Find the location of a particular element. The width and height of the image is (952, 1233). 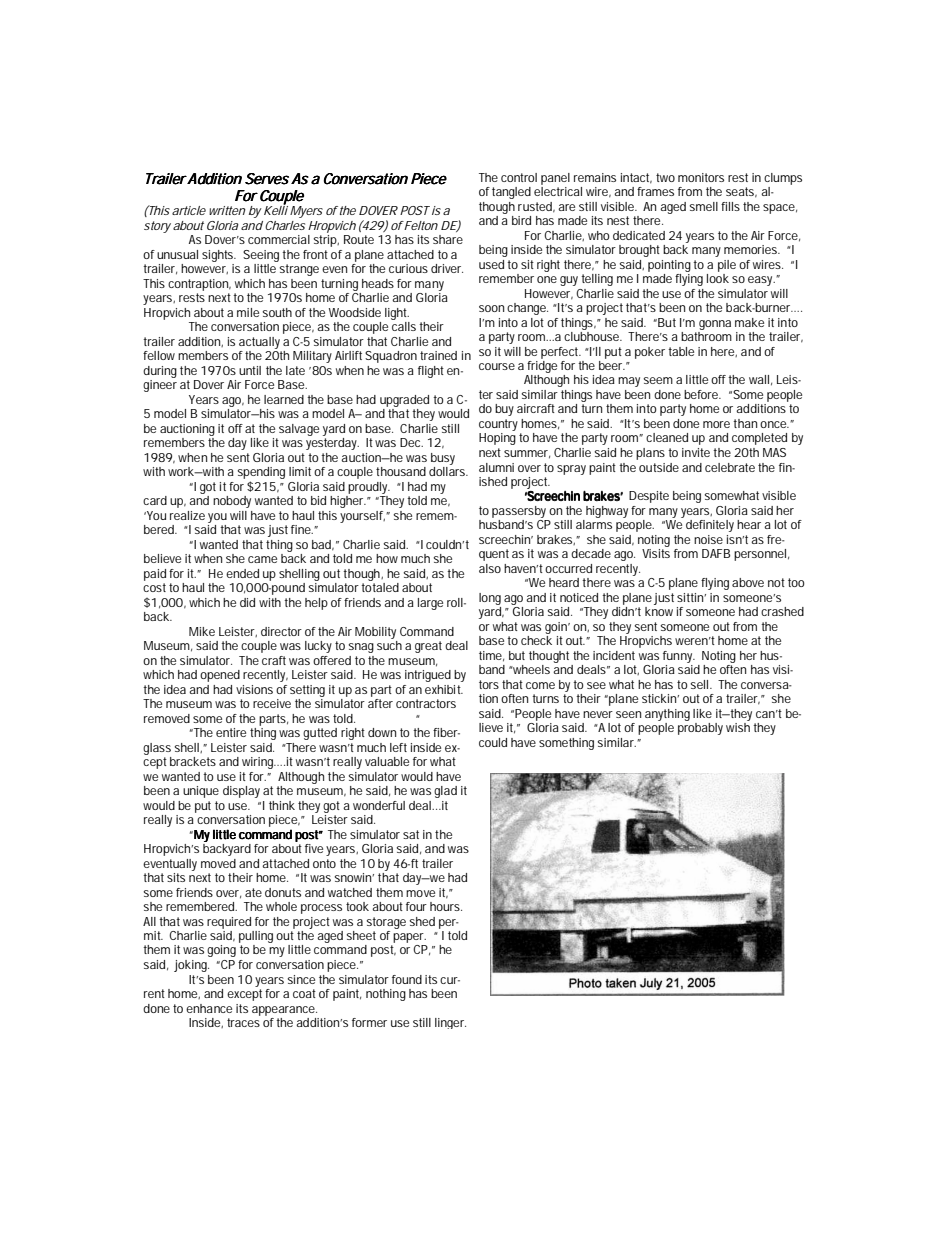

hours is located at coordinates (446, 906).
